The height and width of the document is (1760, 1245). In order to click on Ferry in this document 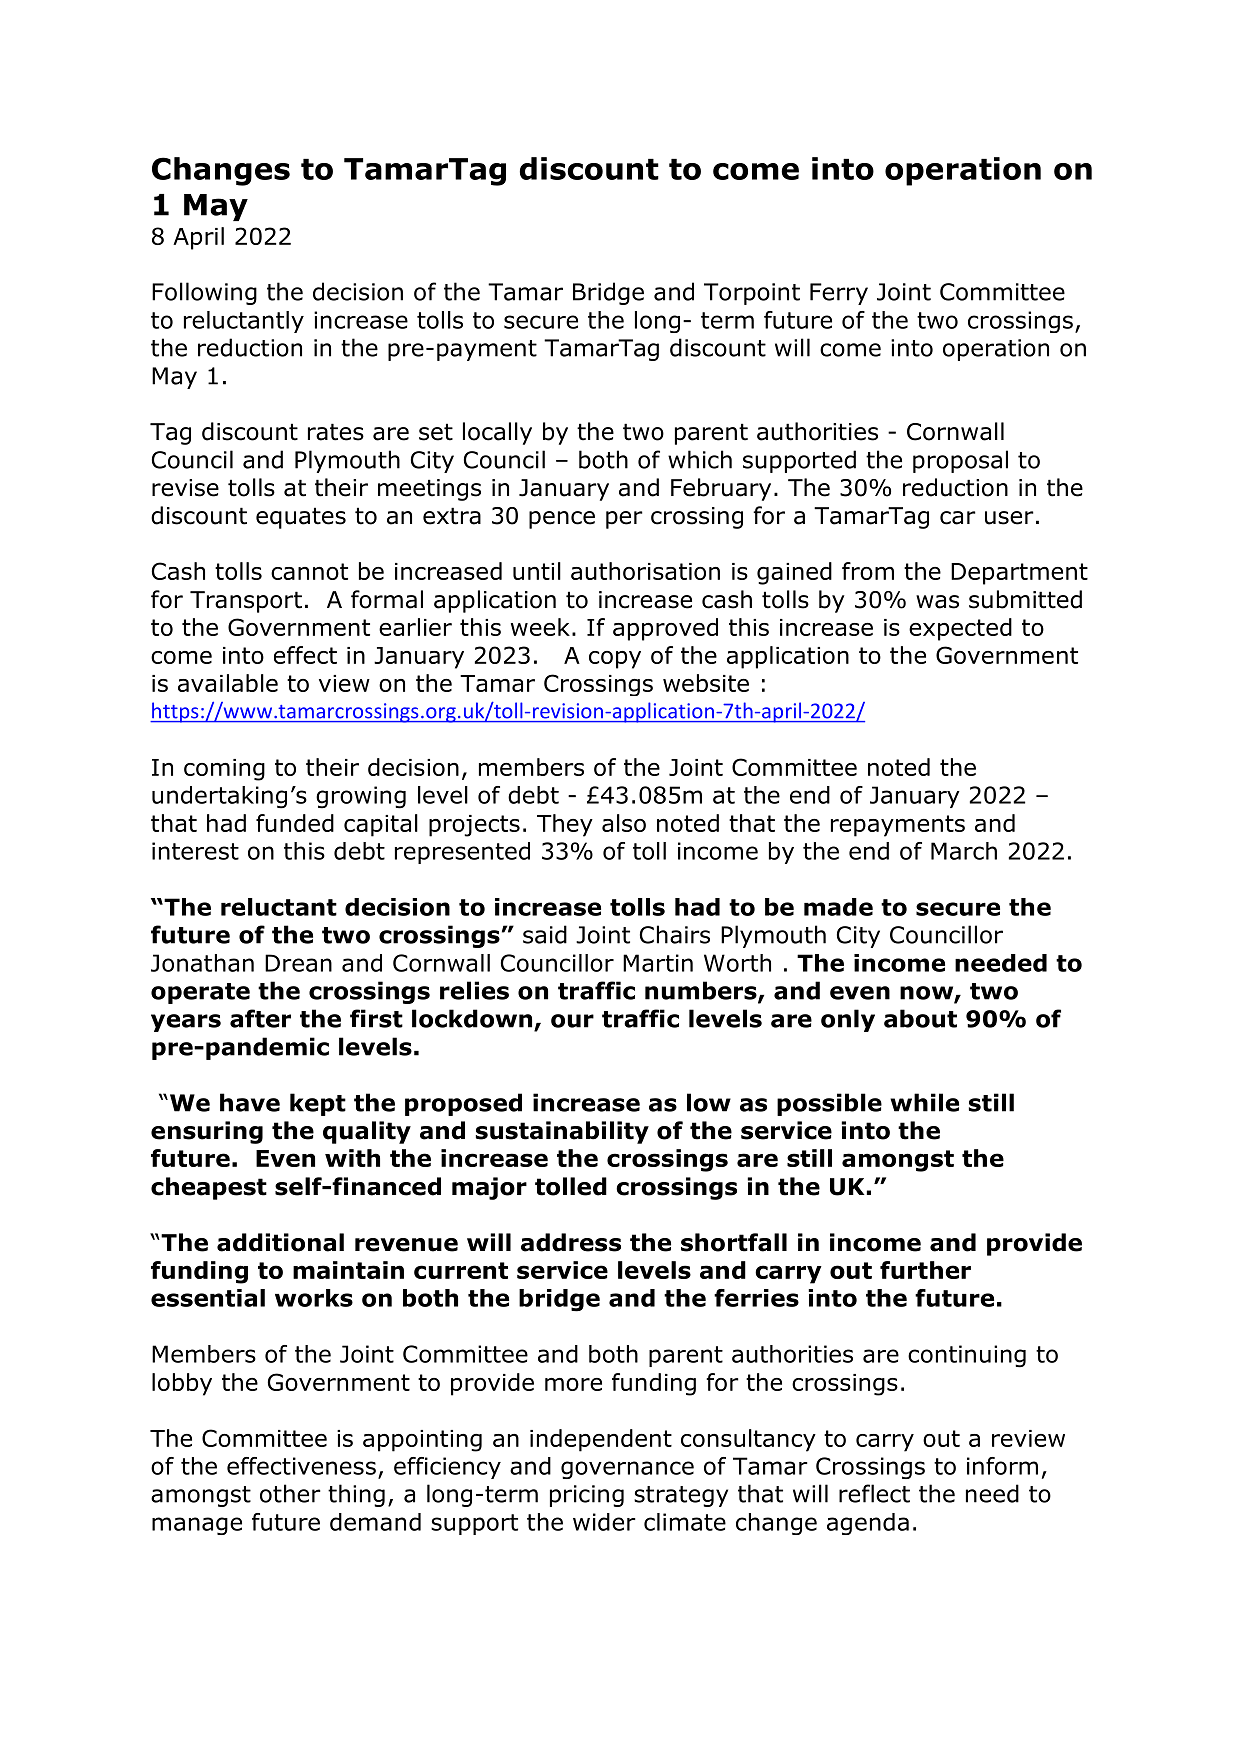, I will do `click(839, 294)`.
